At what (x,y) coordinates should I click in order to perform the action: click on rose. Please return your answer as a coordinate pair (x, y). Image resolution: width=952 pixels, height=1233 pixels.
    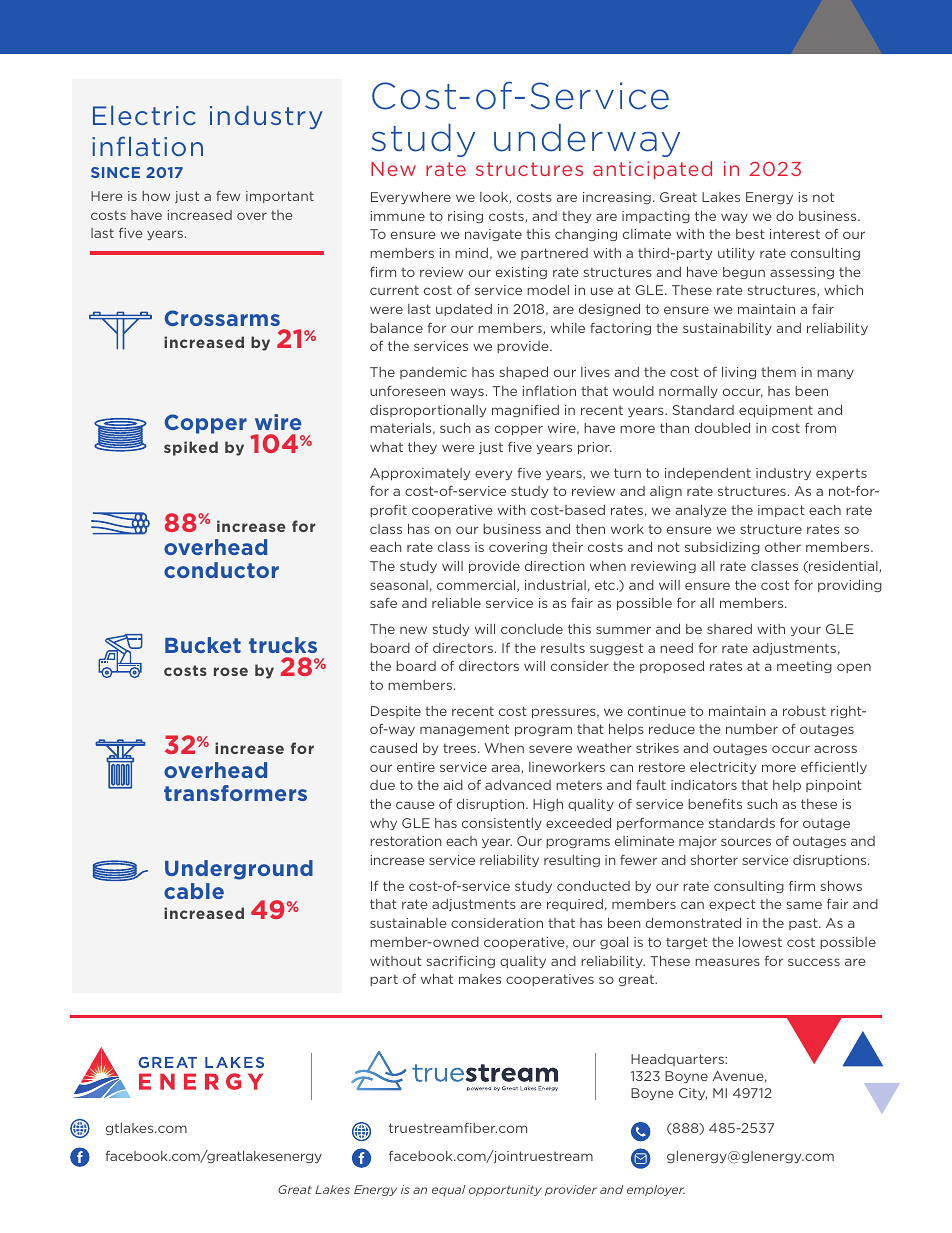
    Looking at the image, I should click on (231, 671).
